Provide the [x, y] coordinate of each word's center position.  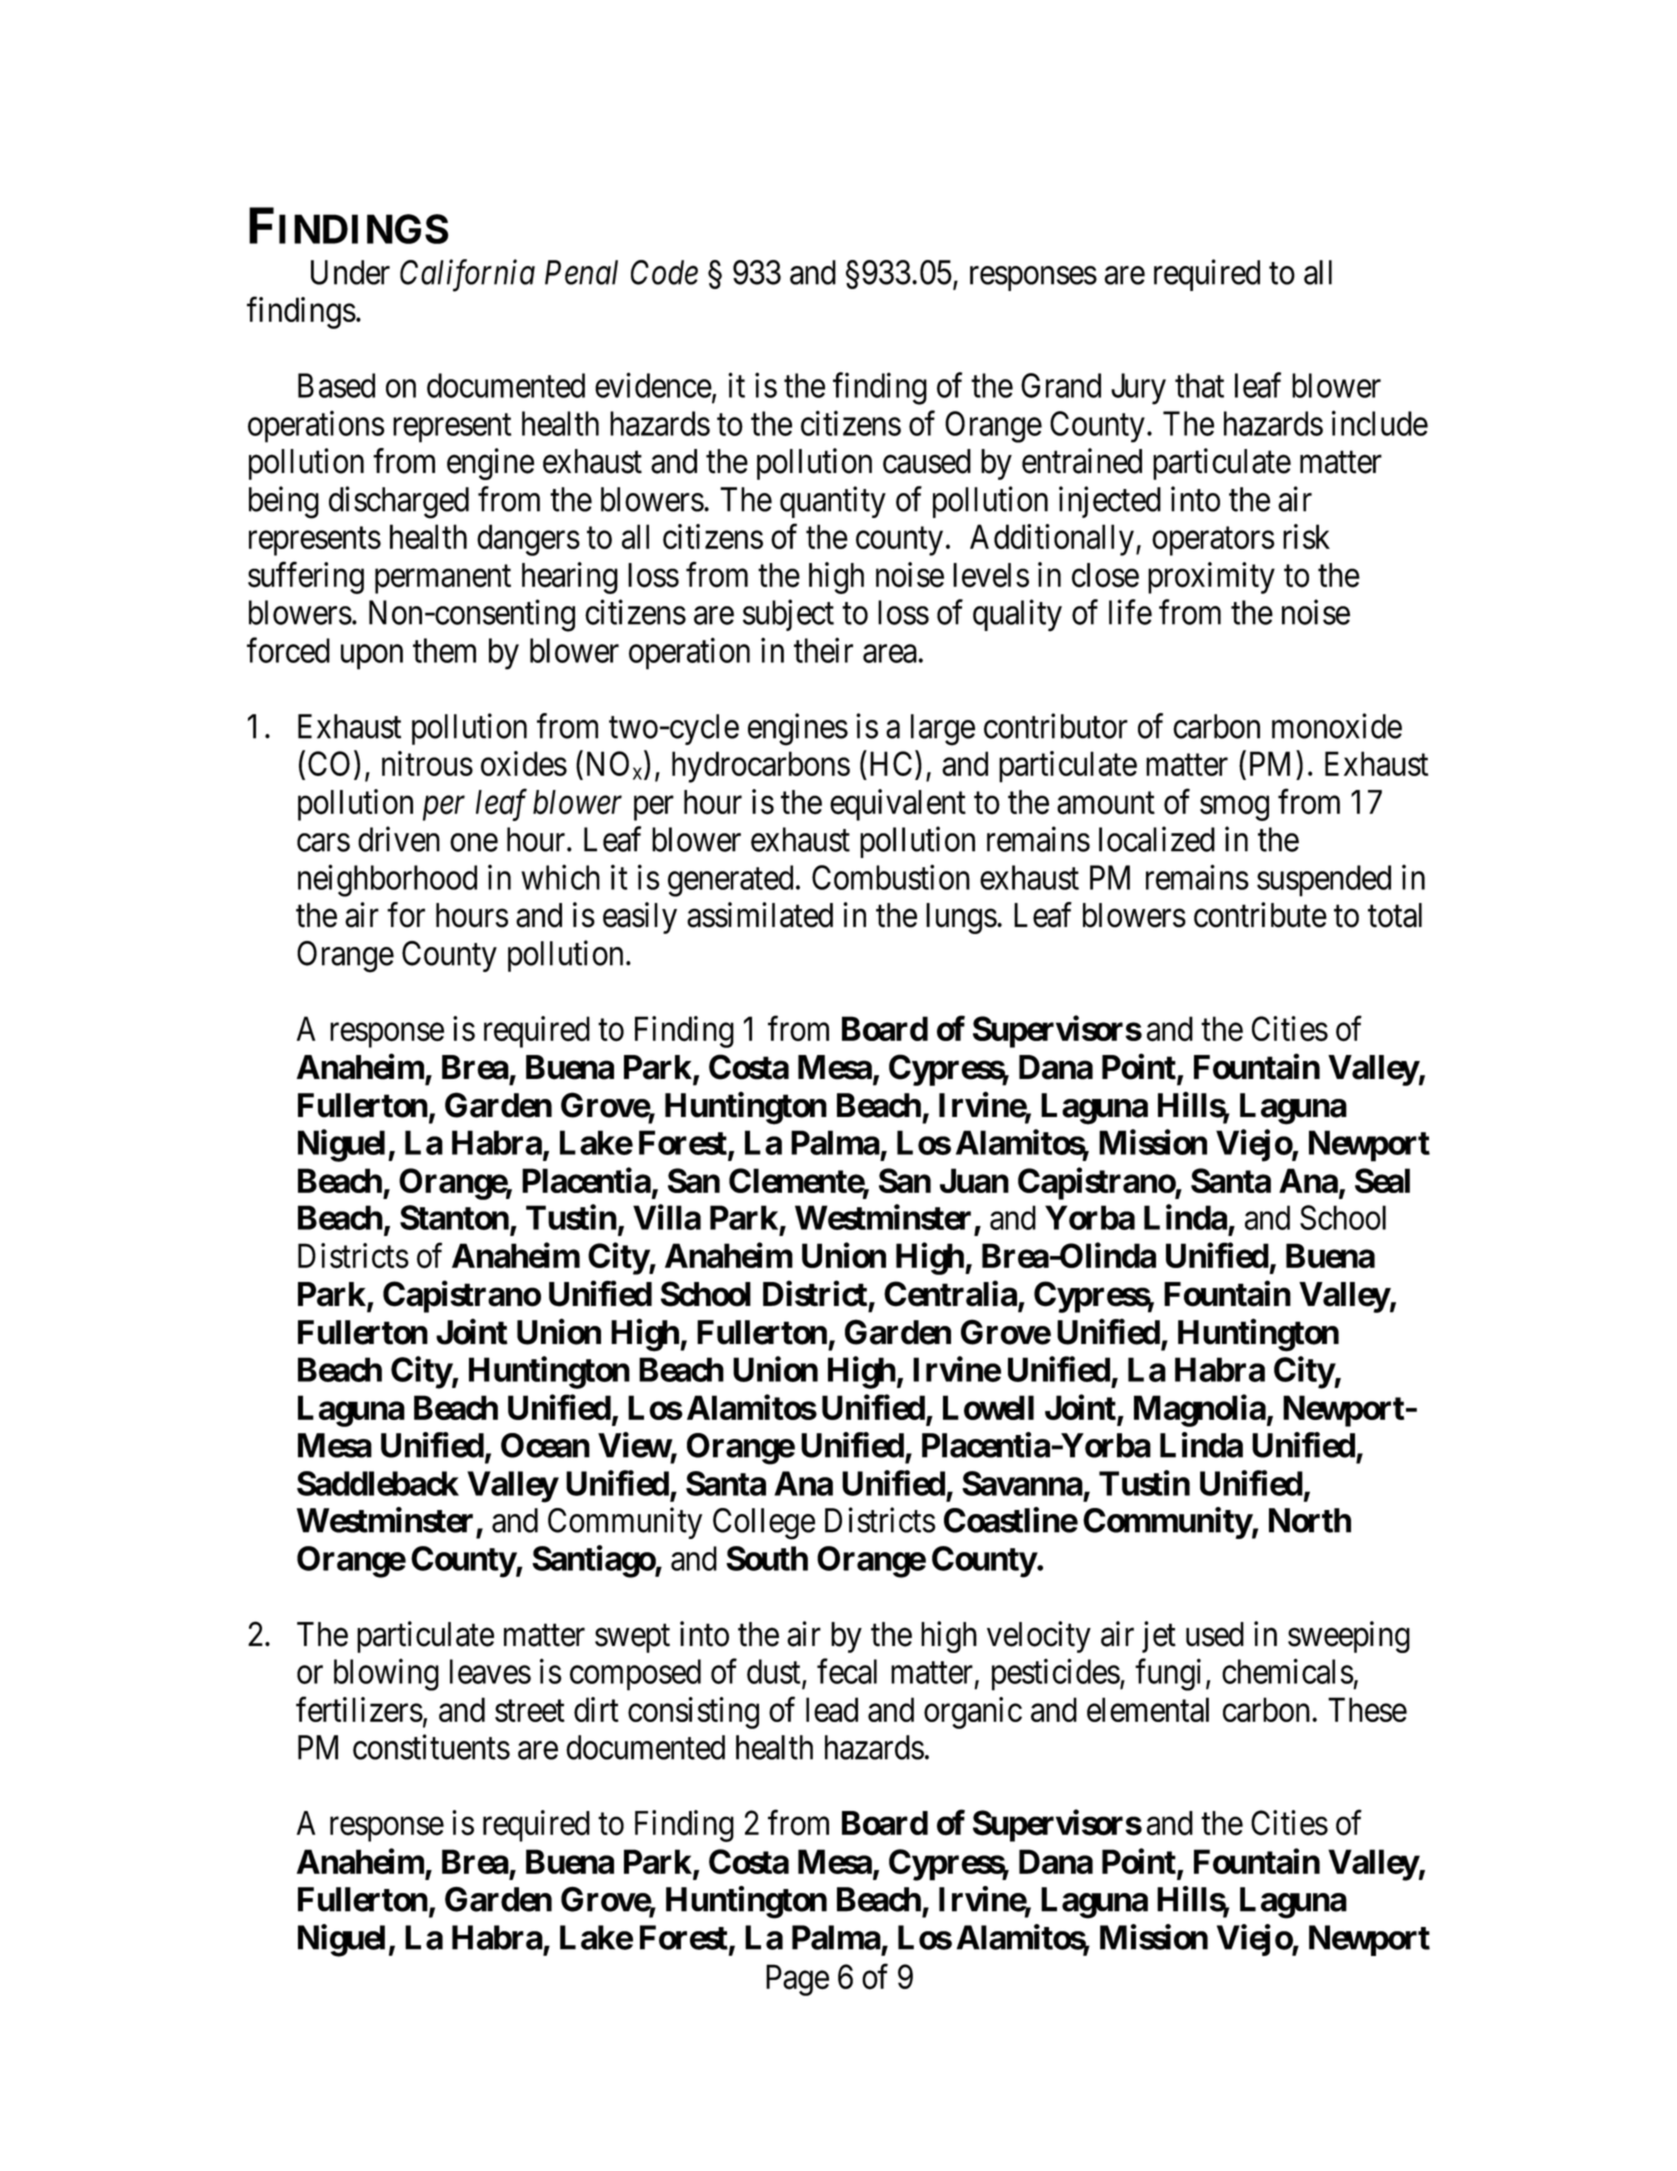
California [467, 275]
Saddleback [378, 1483]
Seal [1382, 1180]
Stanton [454, 1217]
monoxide [1337, 726]
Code [664, 272]
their [823, 650]
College [764, 1524]
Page [797, 1980]
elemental [1148, 1709]
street [530, 1711]
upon [372, 657]
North [1310, 1520]
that [1199, 385]
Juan [974, 1180]
